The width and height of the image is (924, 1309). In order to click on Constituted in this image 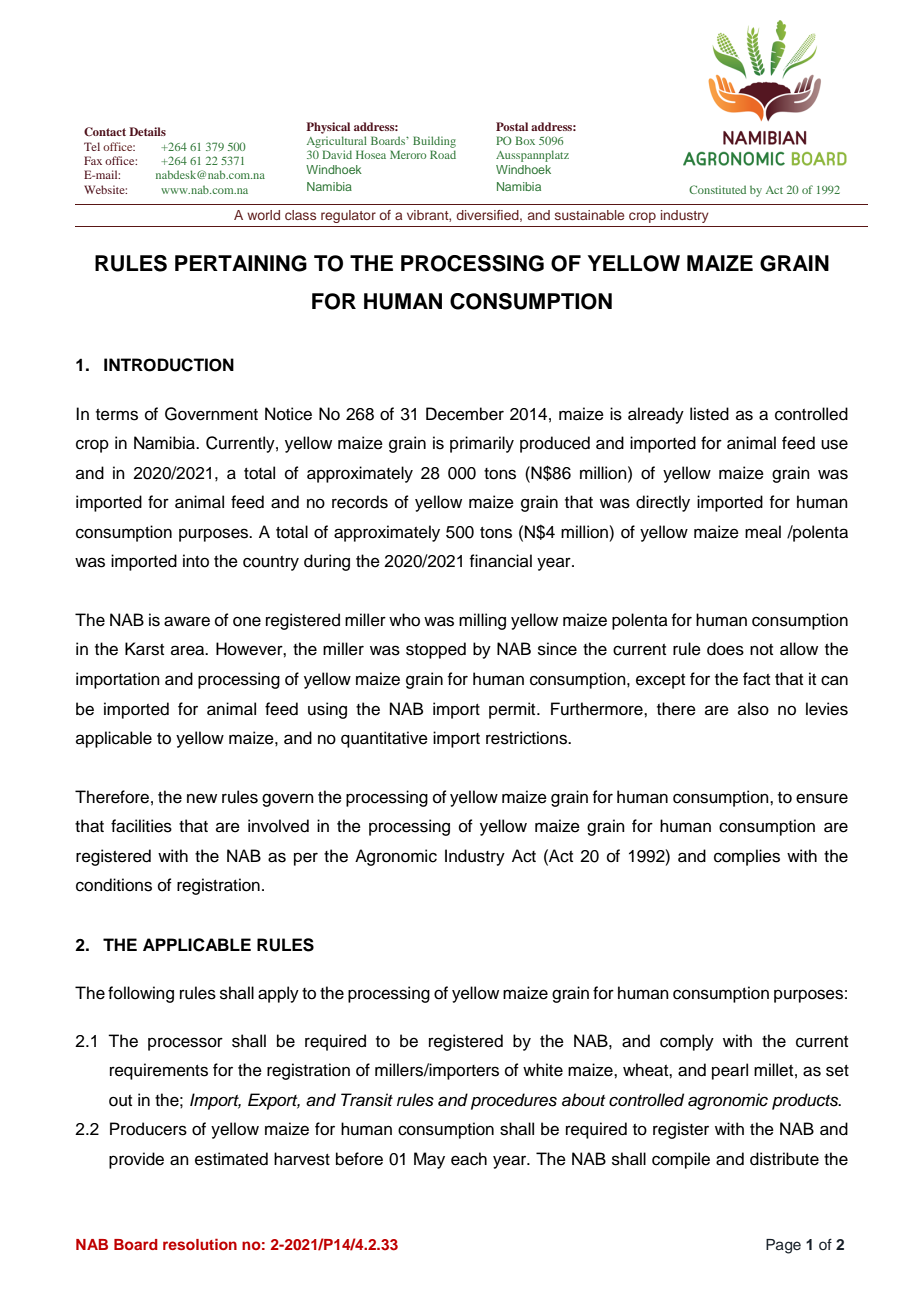, I will do `click(717, 189)`.
